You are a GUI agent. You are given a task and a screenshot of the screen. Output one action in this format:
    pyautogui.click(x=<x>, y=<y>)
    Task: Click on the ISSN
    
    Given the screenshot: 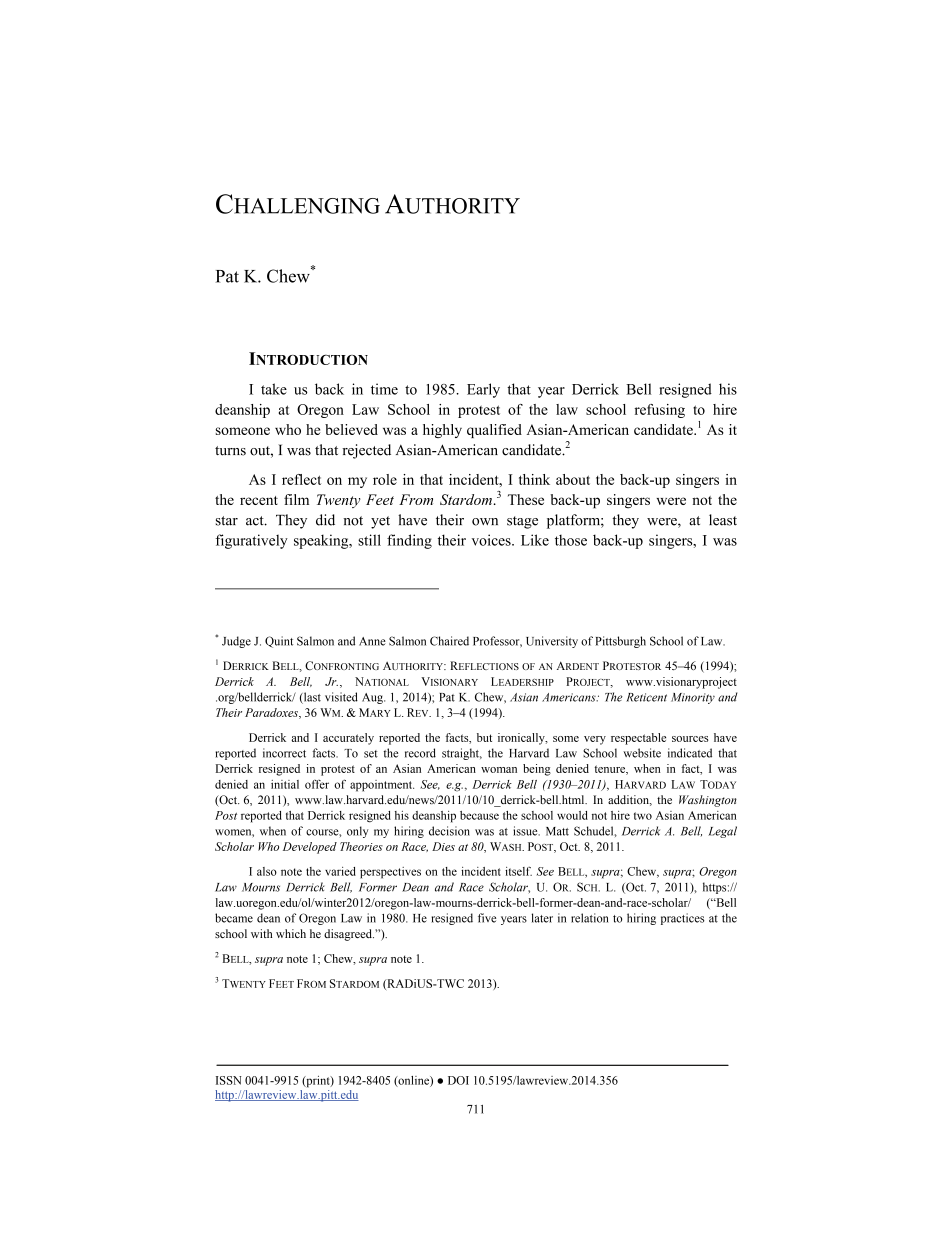 What is the action you would take?
    pyautogui.click(x=228, y=1080)
